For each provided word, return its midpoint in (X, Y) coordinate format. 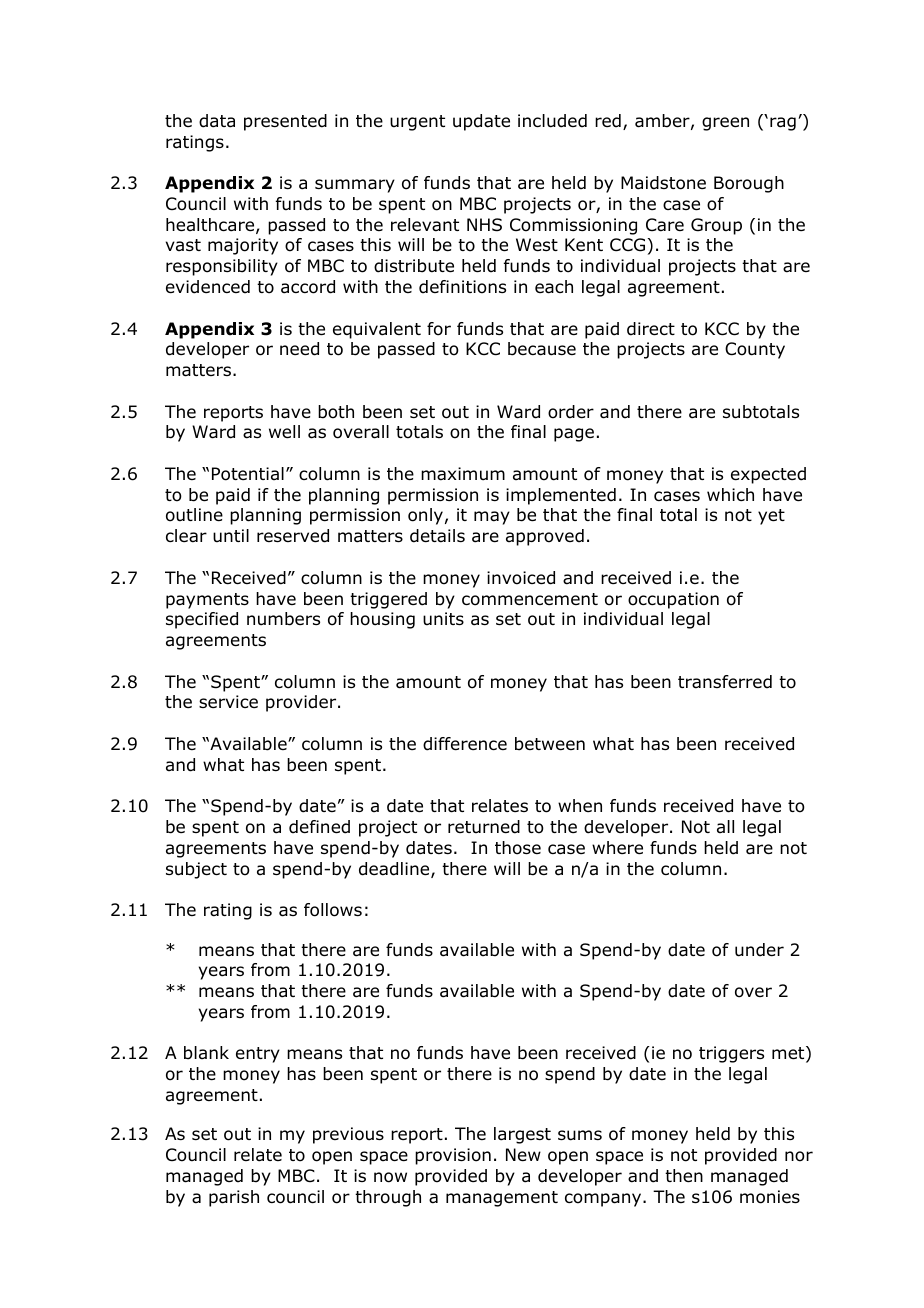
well (284, 432)
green (725, 124)
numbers (283, 619)
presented (285, 122)
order (571, 412)
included (552, 121)
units (443, 618)
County (755, 350)
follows (333, 910)
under (759, 950)
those (518, 848)
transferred (725, 682)
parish (234, 1198)
